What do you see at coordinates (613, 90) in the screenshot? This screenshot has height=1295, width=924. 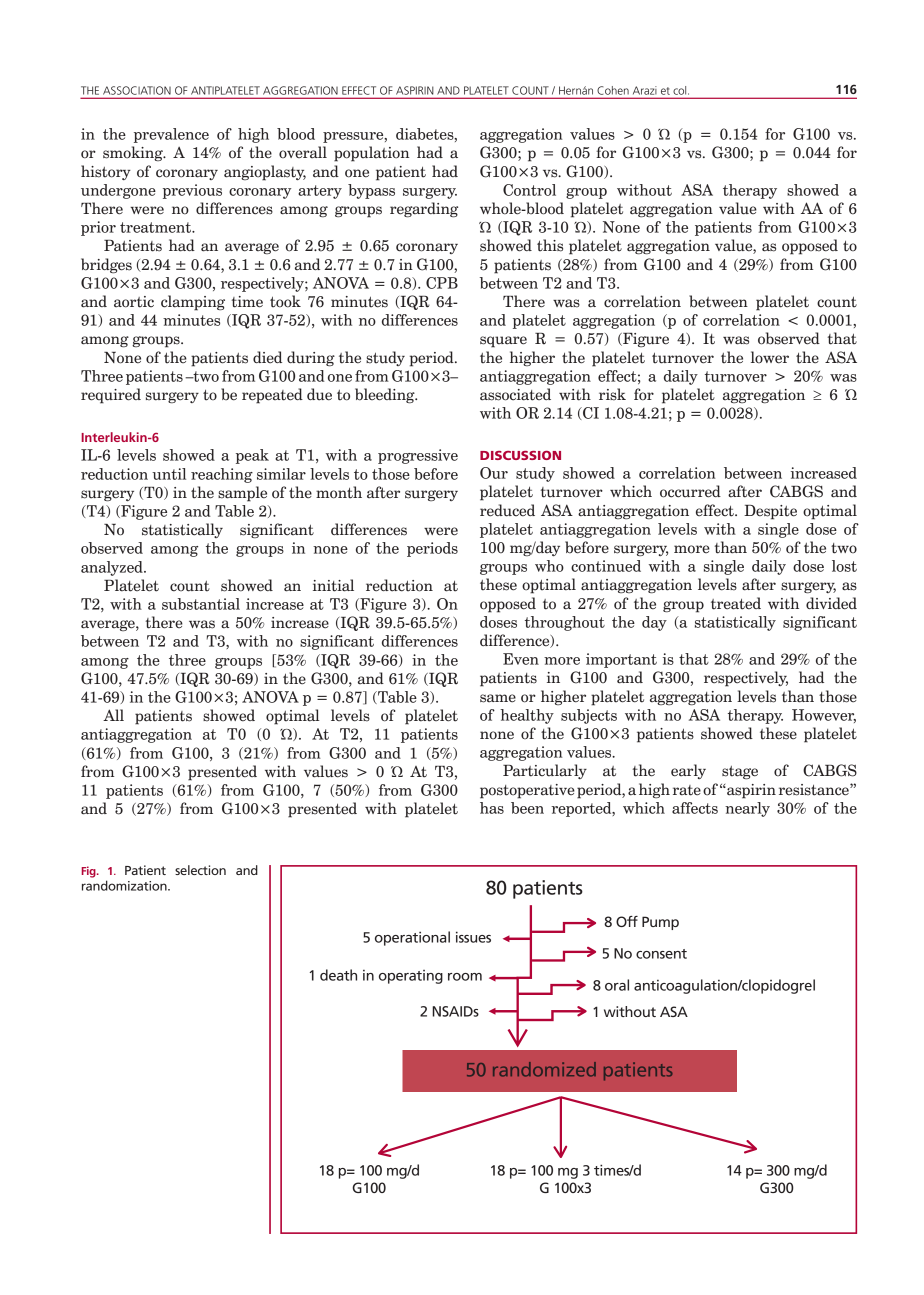 I see `Cohen` at bounding box center [613, 90].
